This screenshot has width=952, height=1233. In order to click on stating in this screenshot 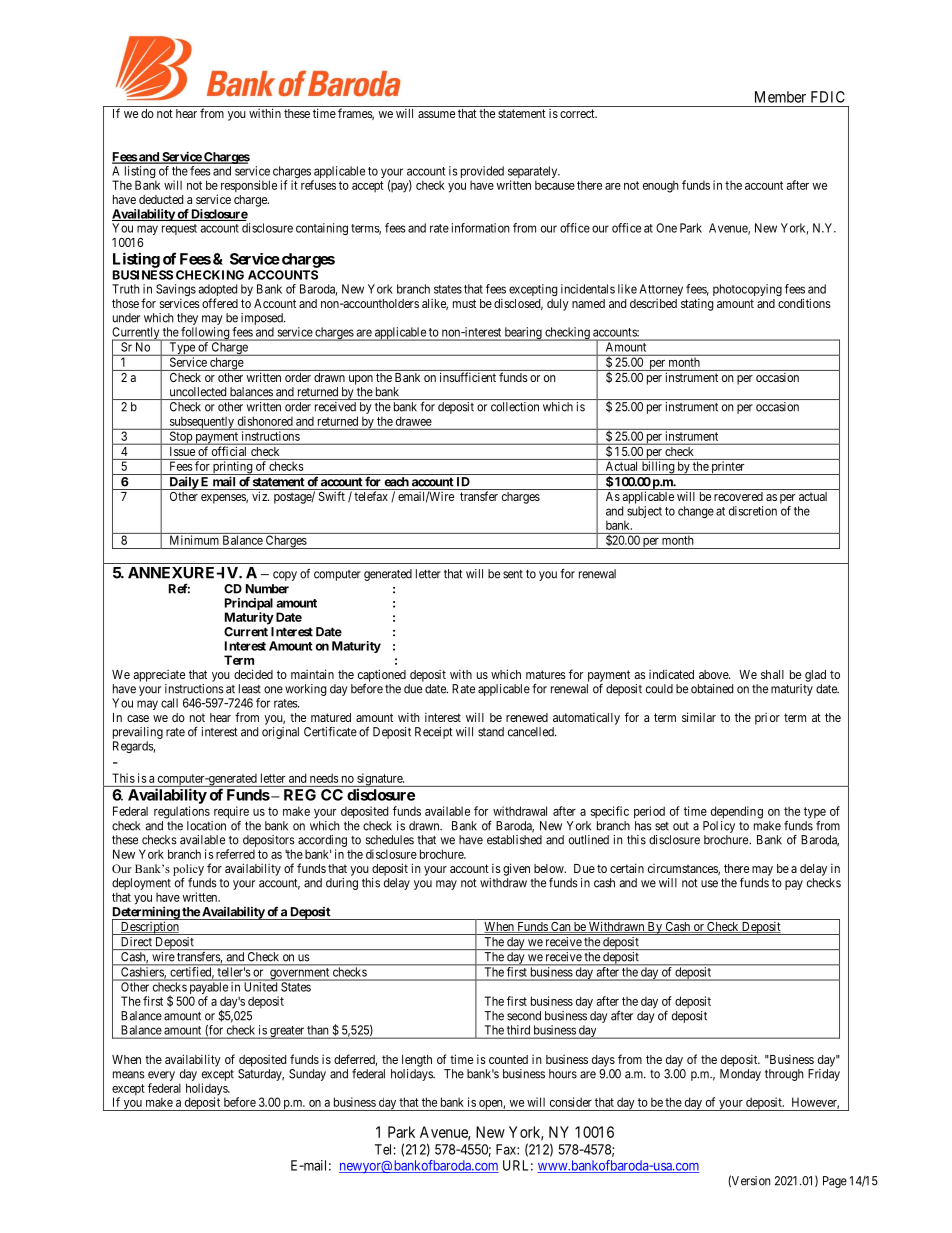, I will do `click(697, 304)`.
